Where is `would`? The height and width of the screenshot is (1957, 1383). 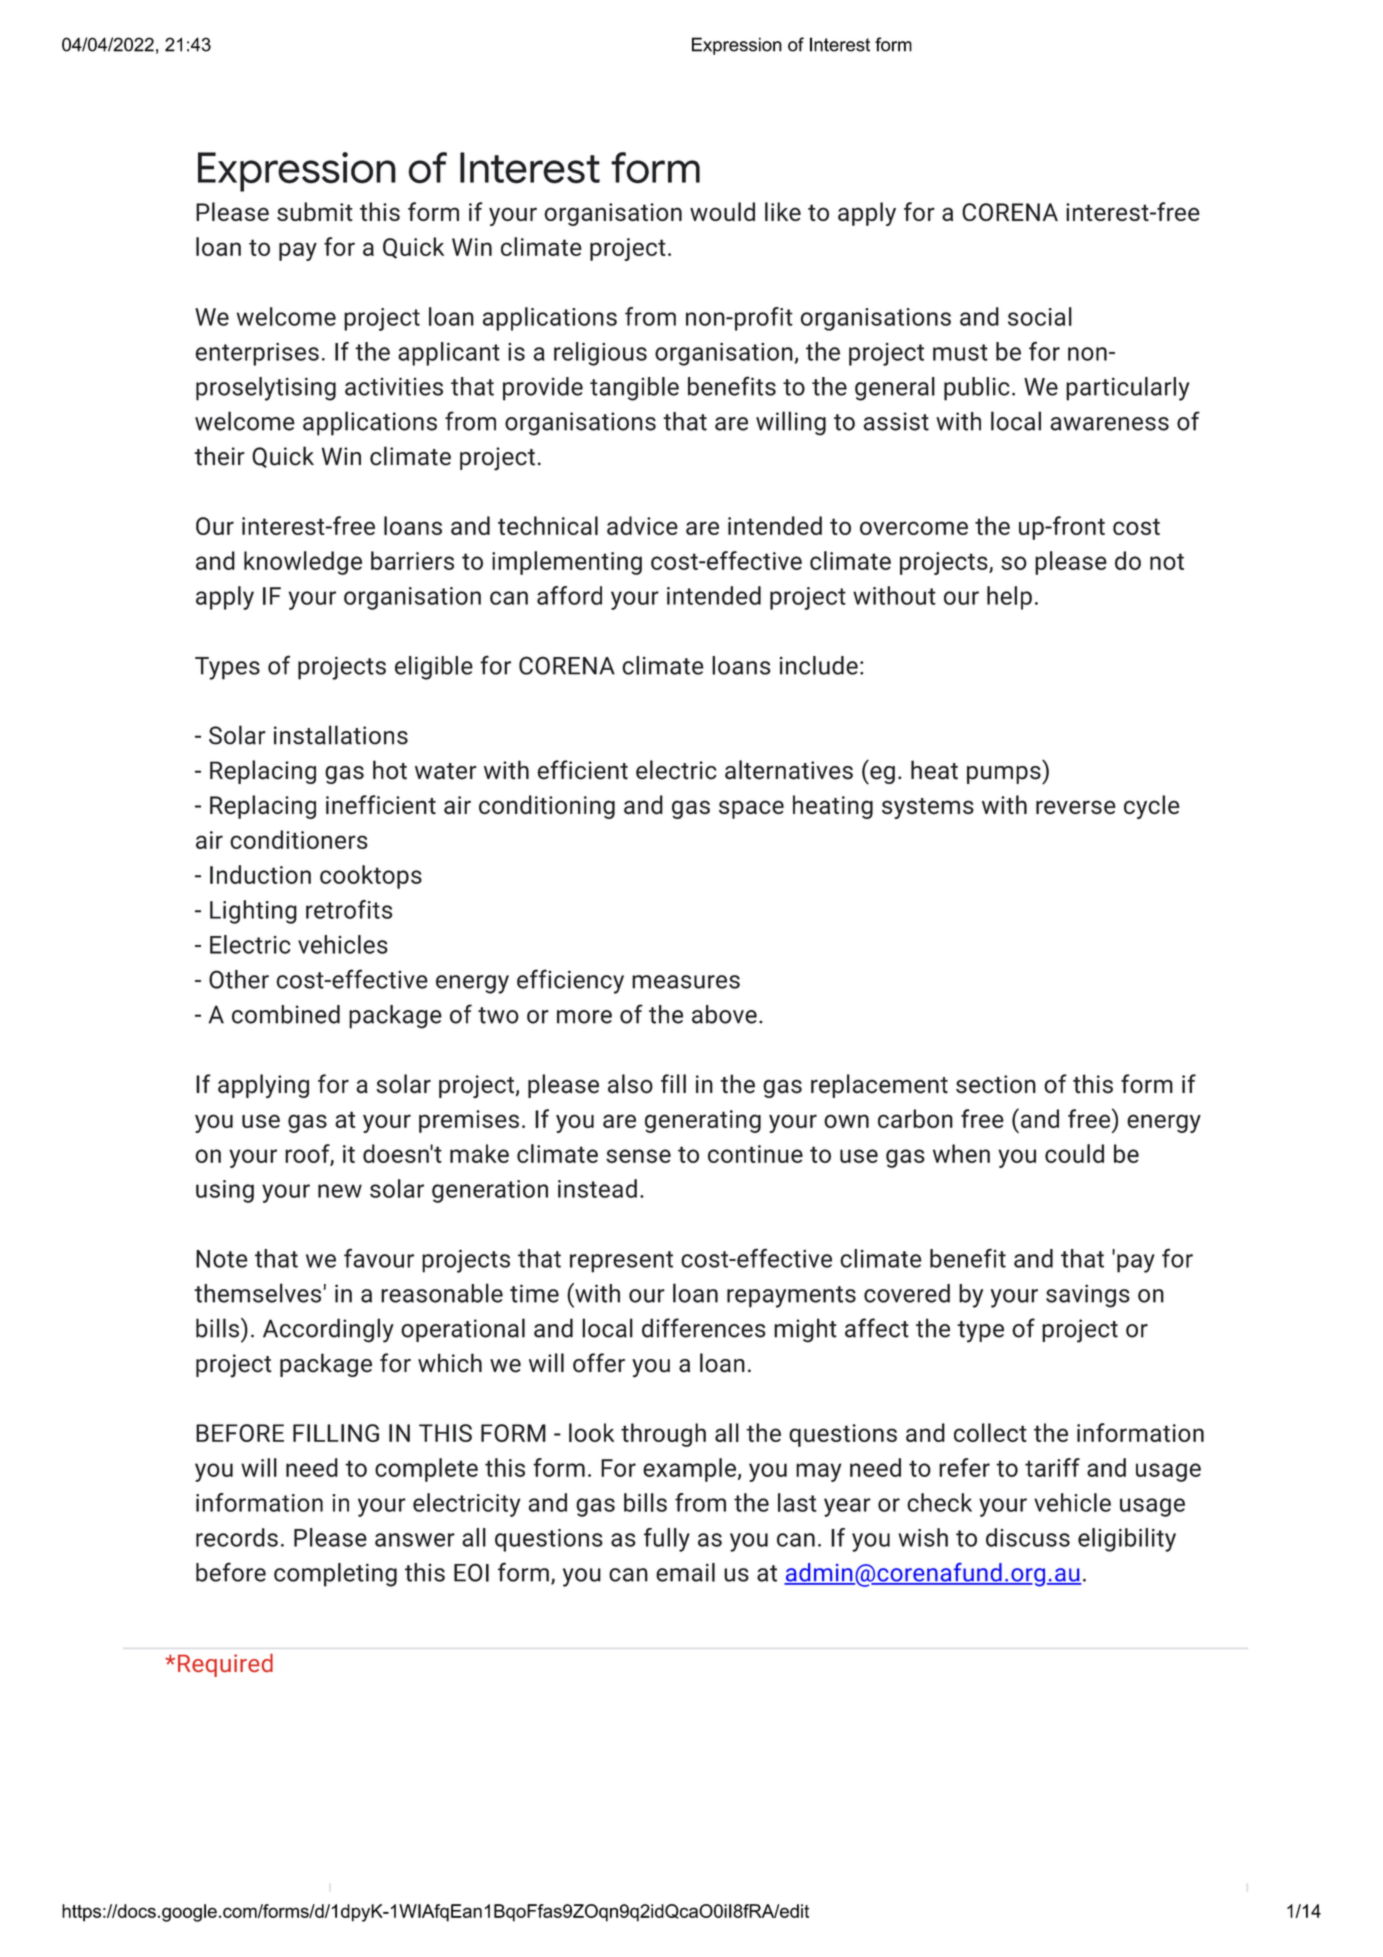
would is located at coordinates (722, 211).
